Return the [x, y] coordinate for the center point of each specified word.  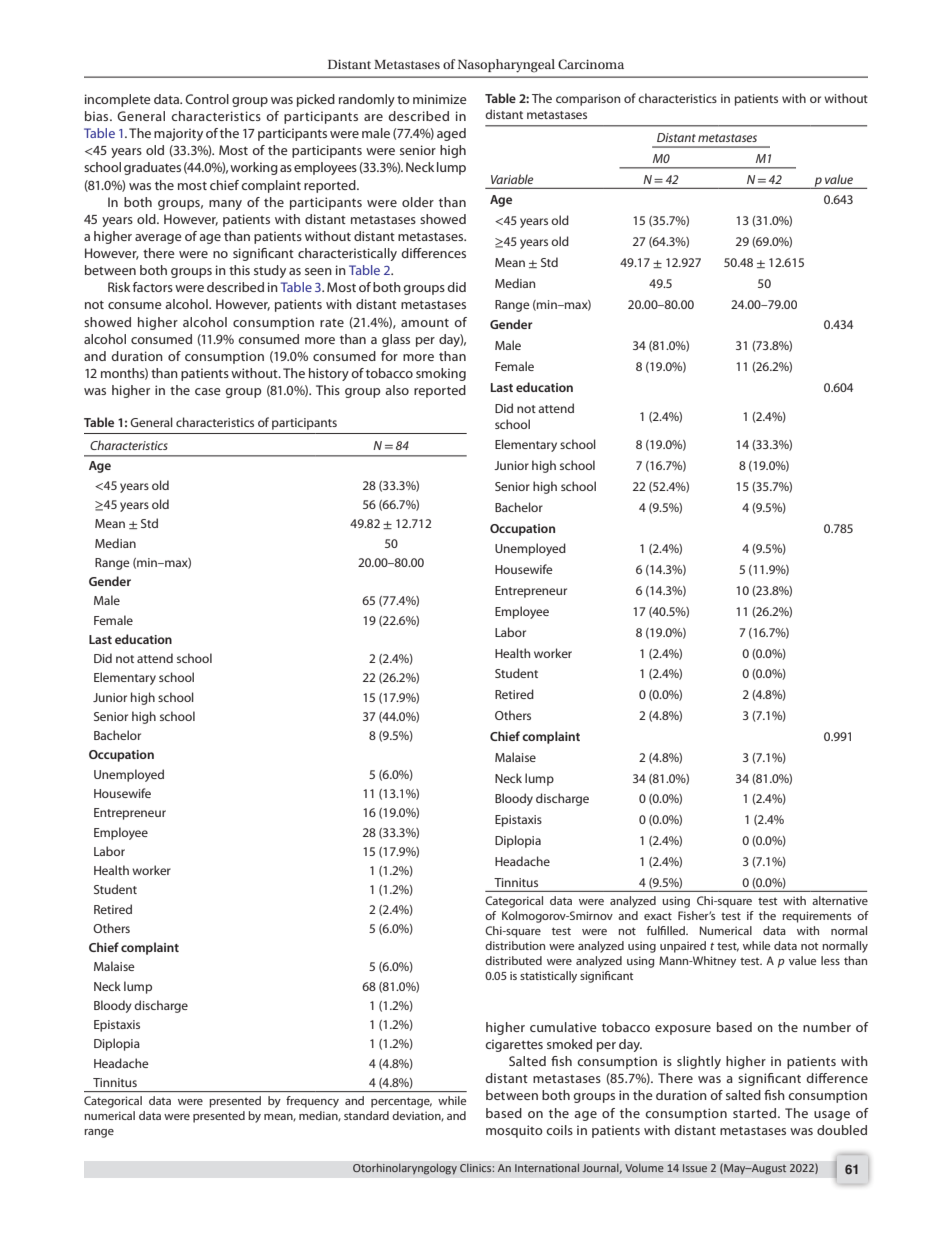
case [208, 391]
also [397, 390]
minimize [440, 99]
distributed [513, 960]
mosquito [514, 1131]
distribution [515, 945]
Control [207, 99]
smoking [441, 374]
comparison [588, 100]
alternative [840, 900]
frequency [312, 1102]
